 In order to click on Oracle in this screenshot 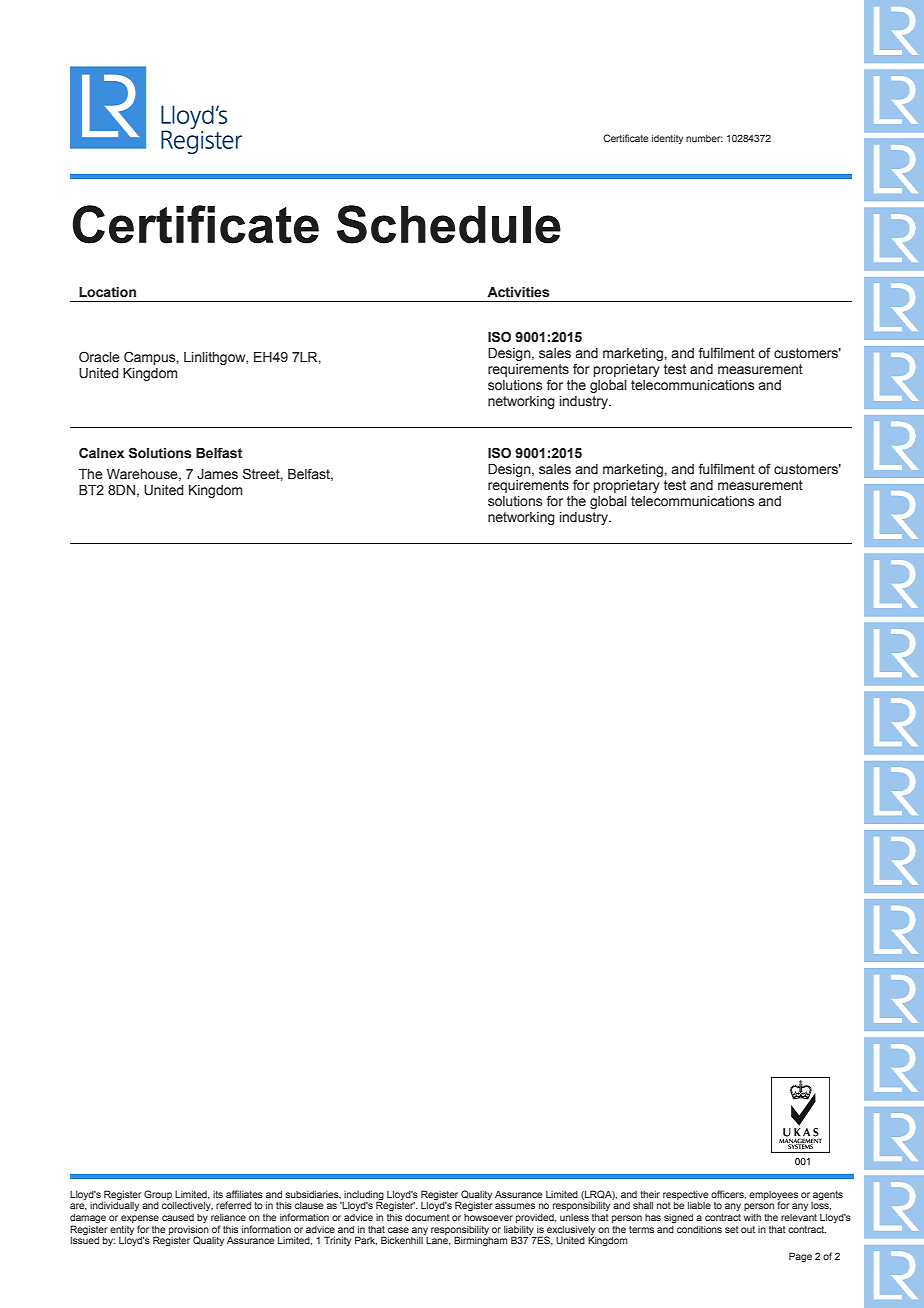, I will do `click(99, 356)`.
